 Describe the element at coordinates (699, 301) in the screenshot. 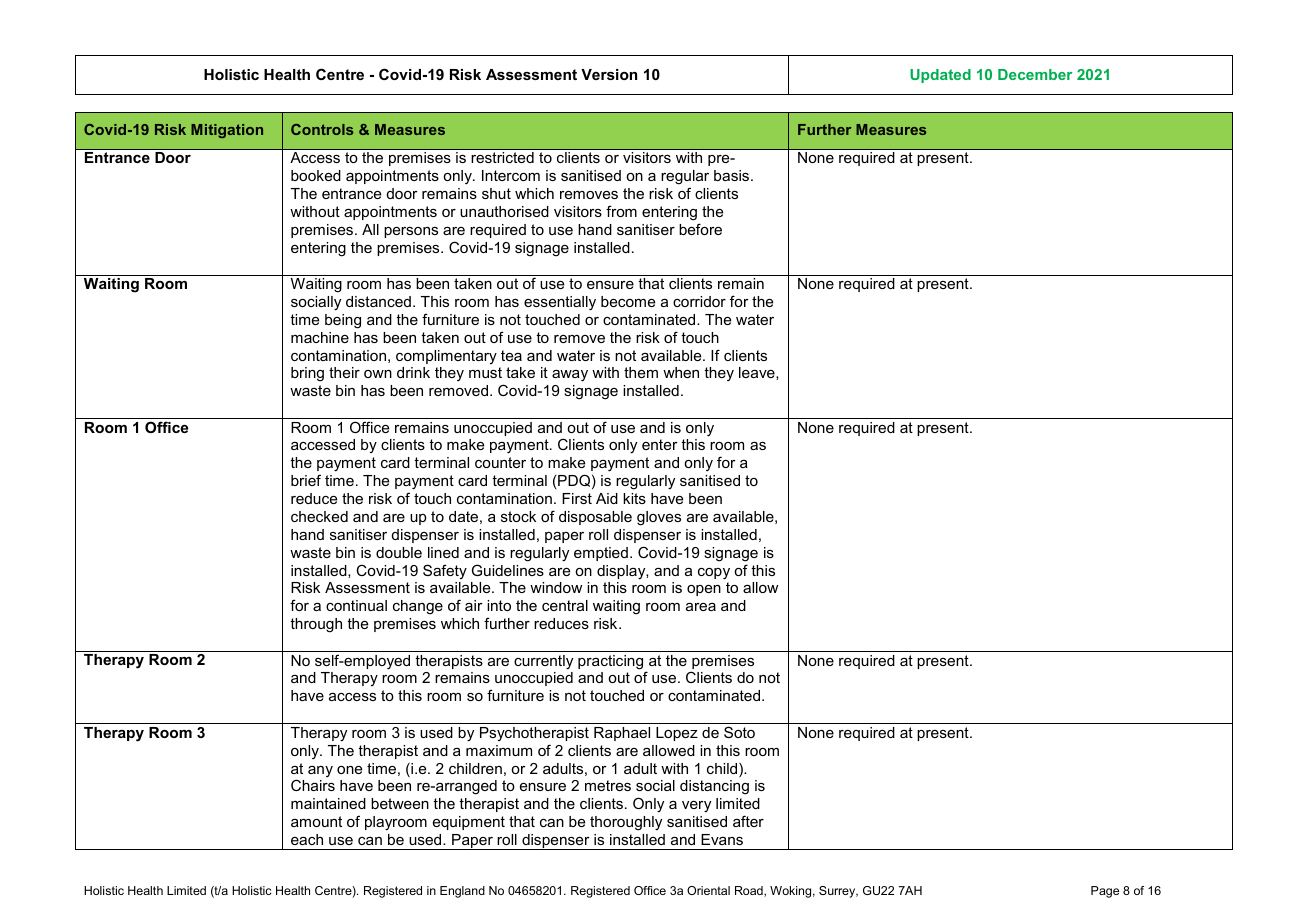

I see `corridor` at that location.
